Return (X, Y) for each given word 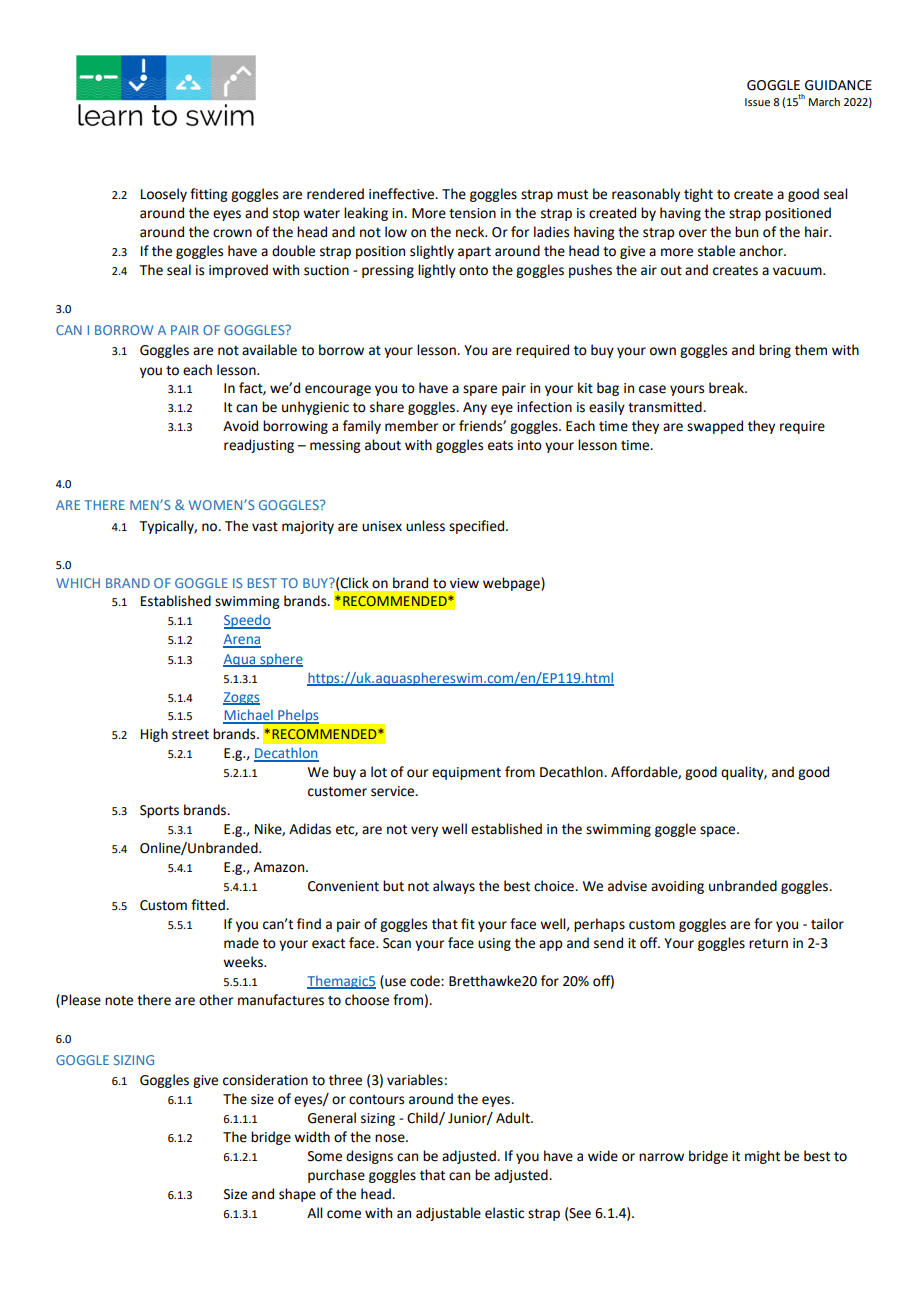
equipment (466, 773)
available (269, 350)
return (768, 944)
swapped (715, 427)
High (154, 735)
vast (265, 527)
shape (297, 1195)
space (719, 831)
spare (480, 390)
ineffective (403, 194)
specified (478, 527)
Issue (757, 102)
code (426, 981)
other (216, 1000)
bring (775, 351)
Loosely (164, 195)
